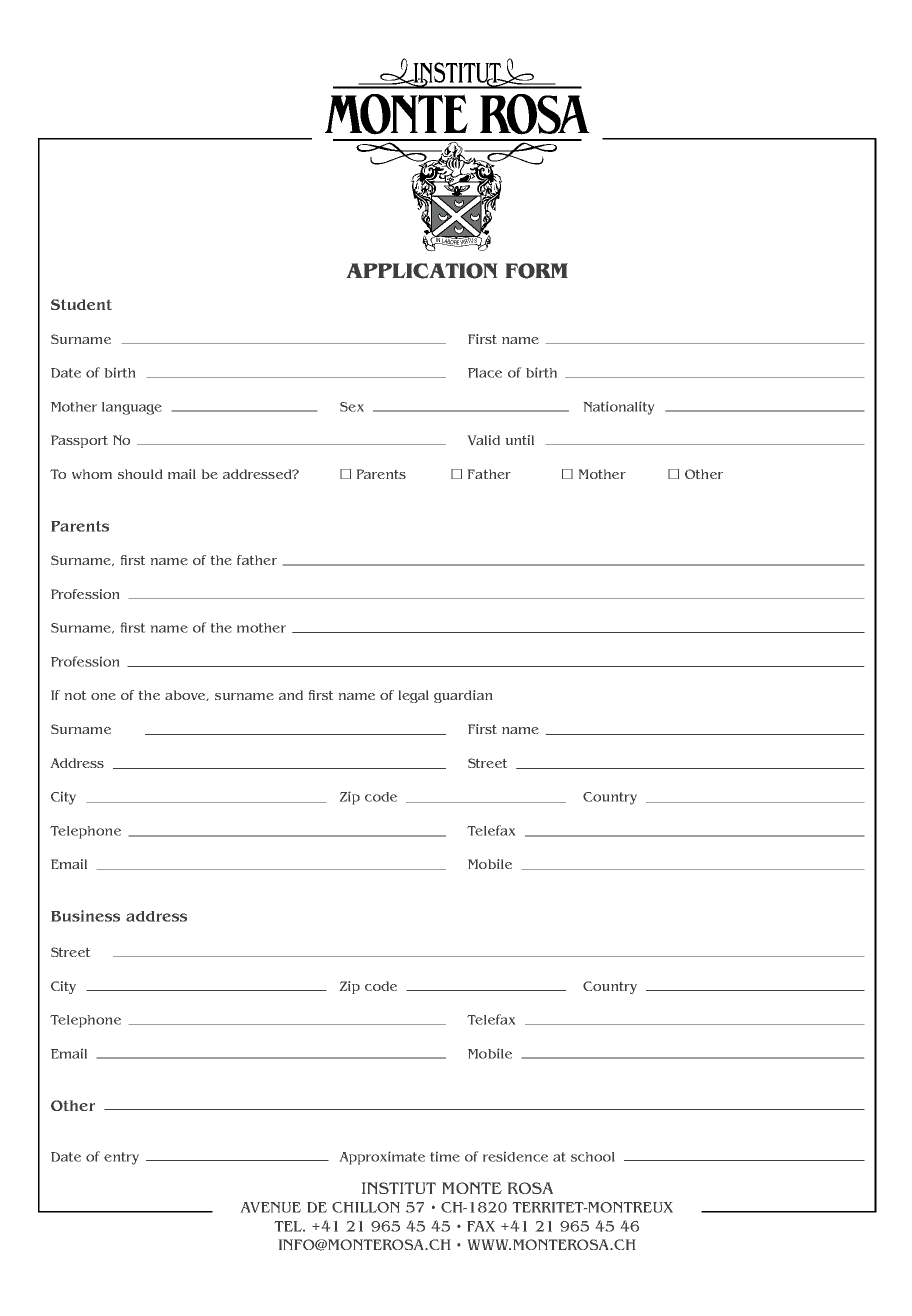  I want to click on until, so click(520, 440).
